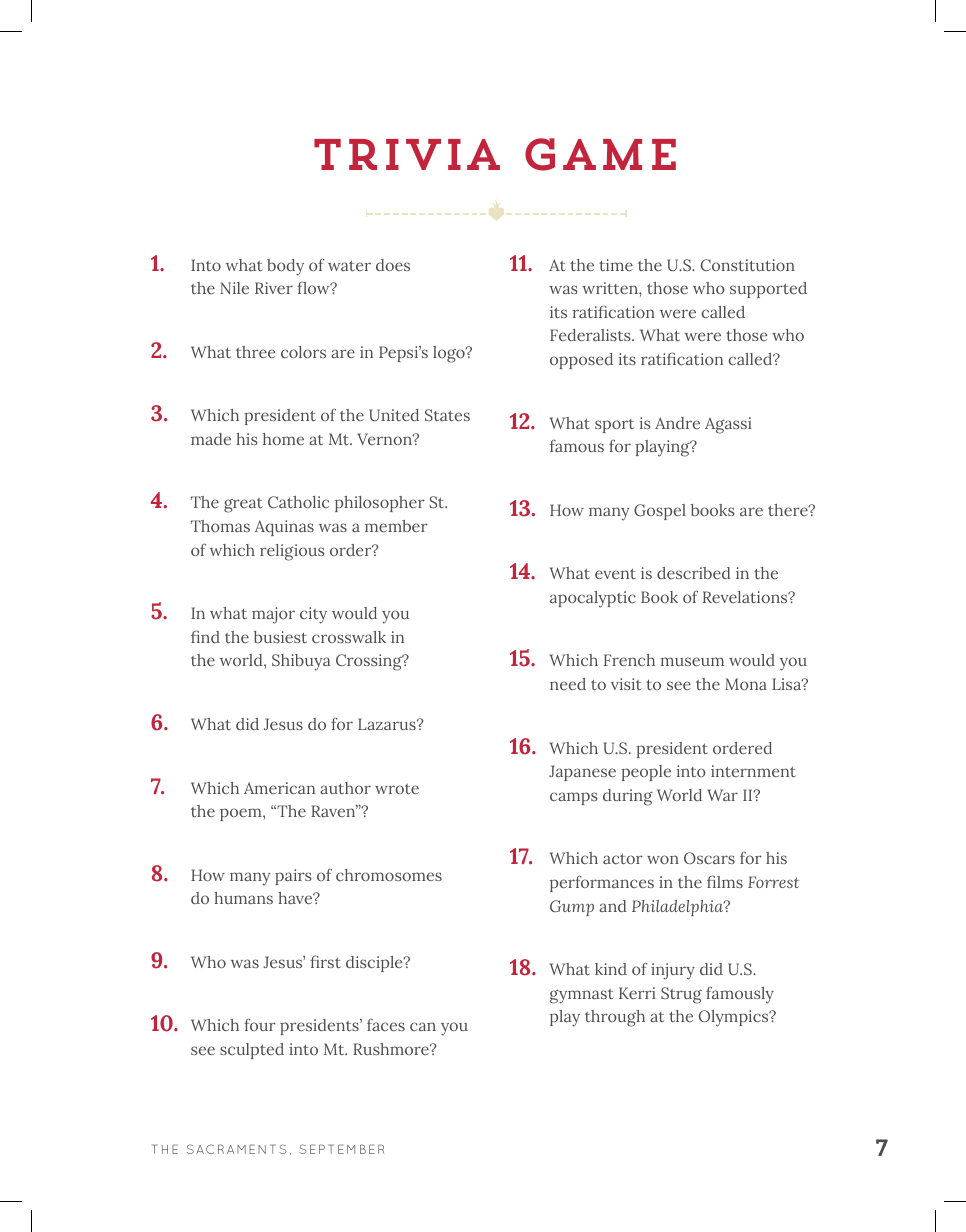 The width and height of the page is (966, 1232). What do you see at coordinates (260, 1024) in the page?
I see `four` at bounding box center [260, 1024].
